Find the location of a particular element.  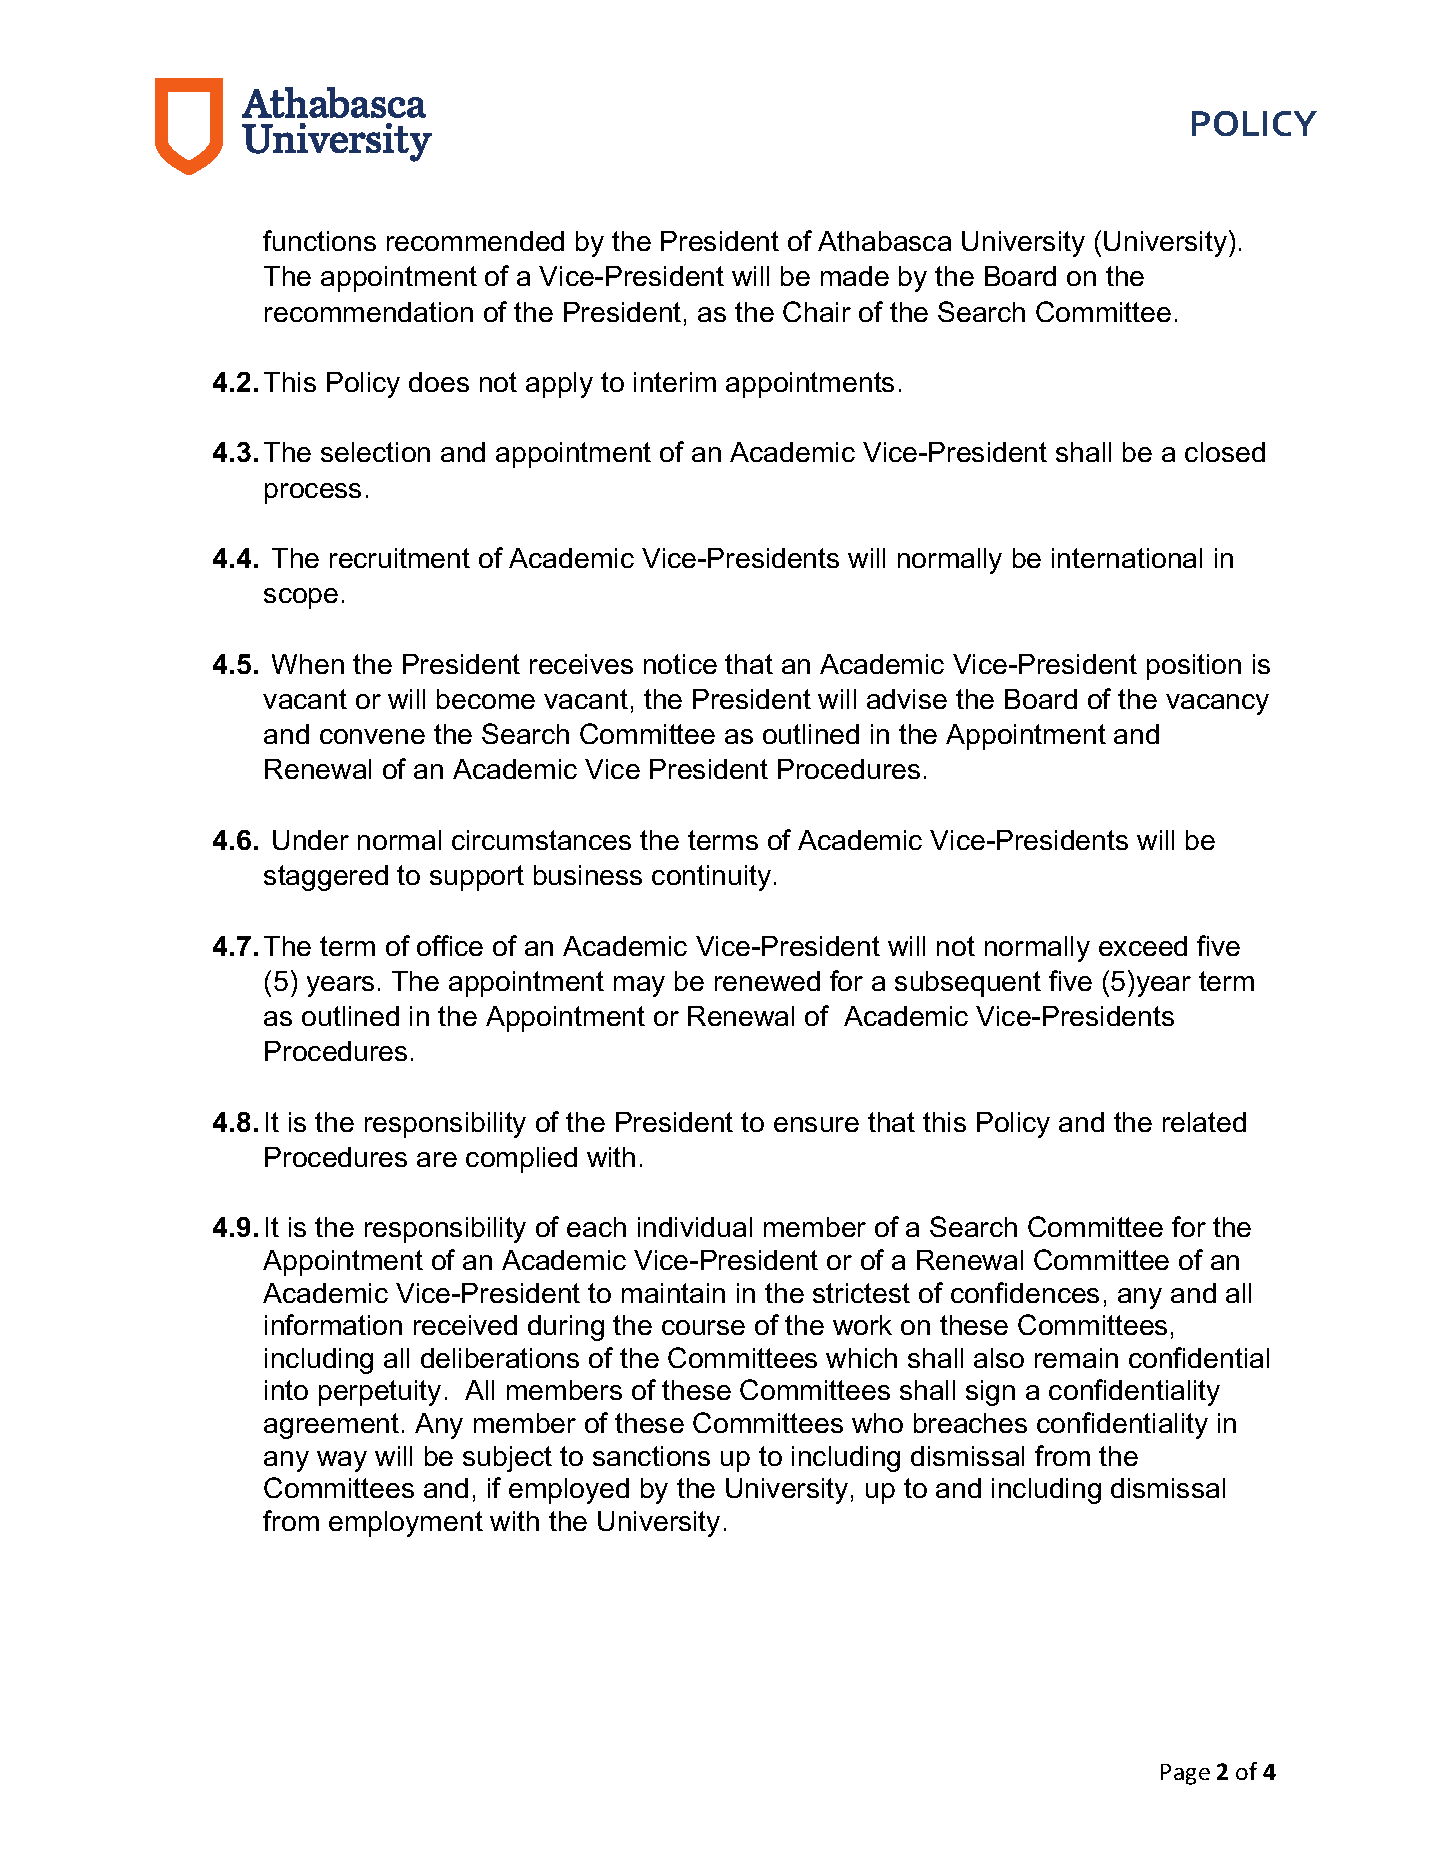

vacancy is located at coordinates (1217, 704).
